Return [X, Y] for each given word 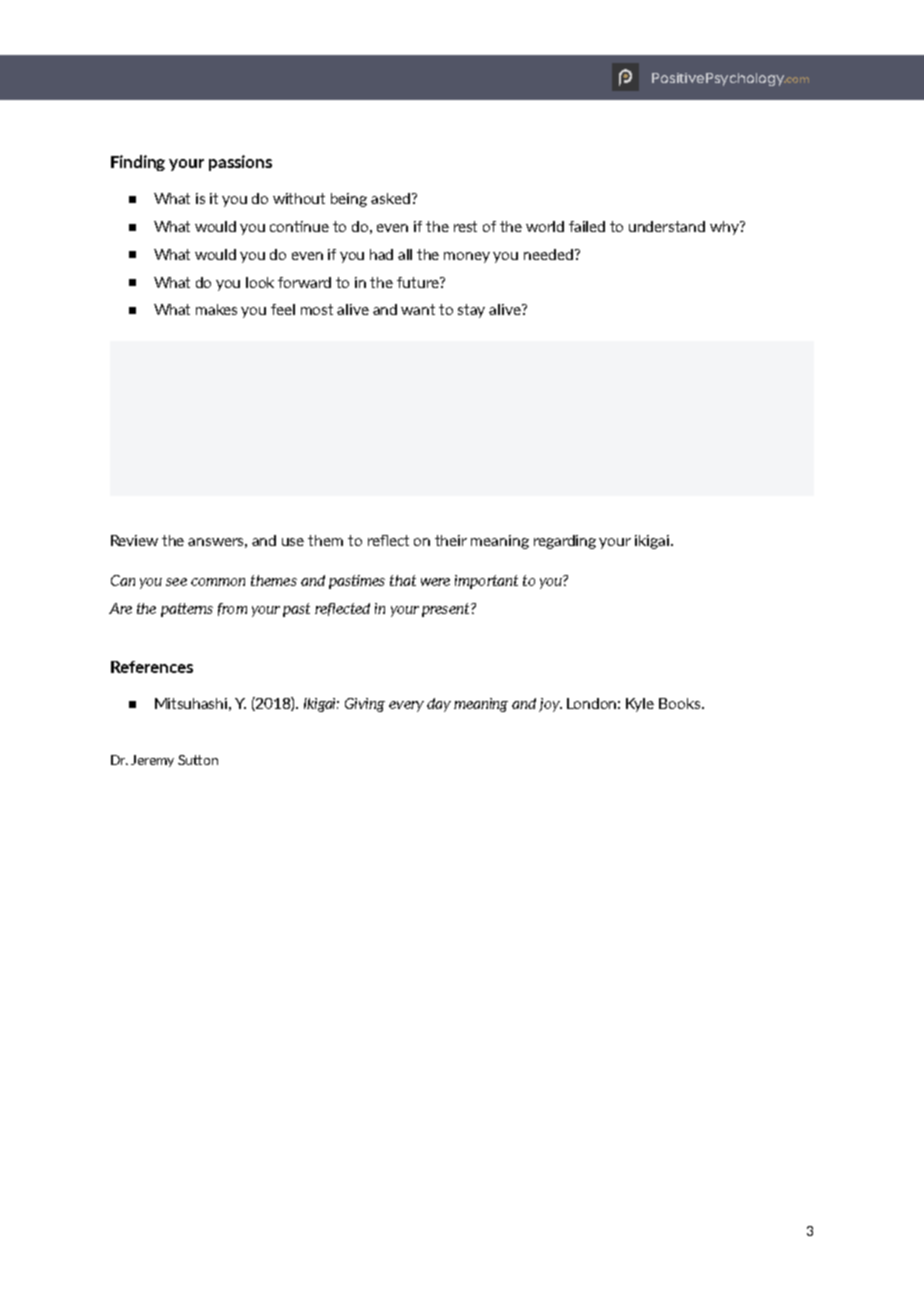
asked [390, 198]
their [451, 540]
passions [240, 163]
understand [667, 226]
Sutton [198, 760]
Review [134, 540]
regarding [565, 542]
